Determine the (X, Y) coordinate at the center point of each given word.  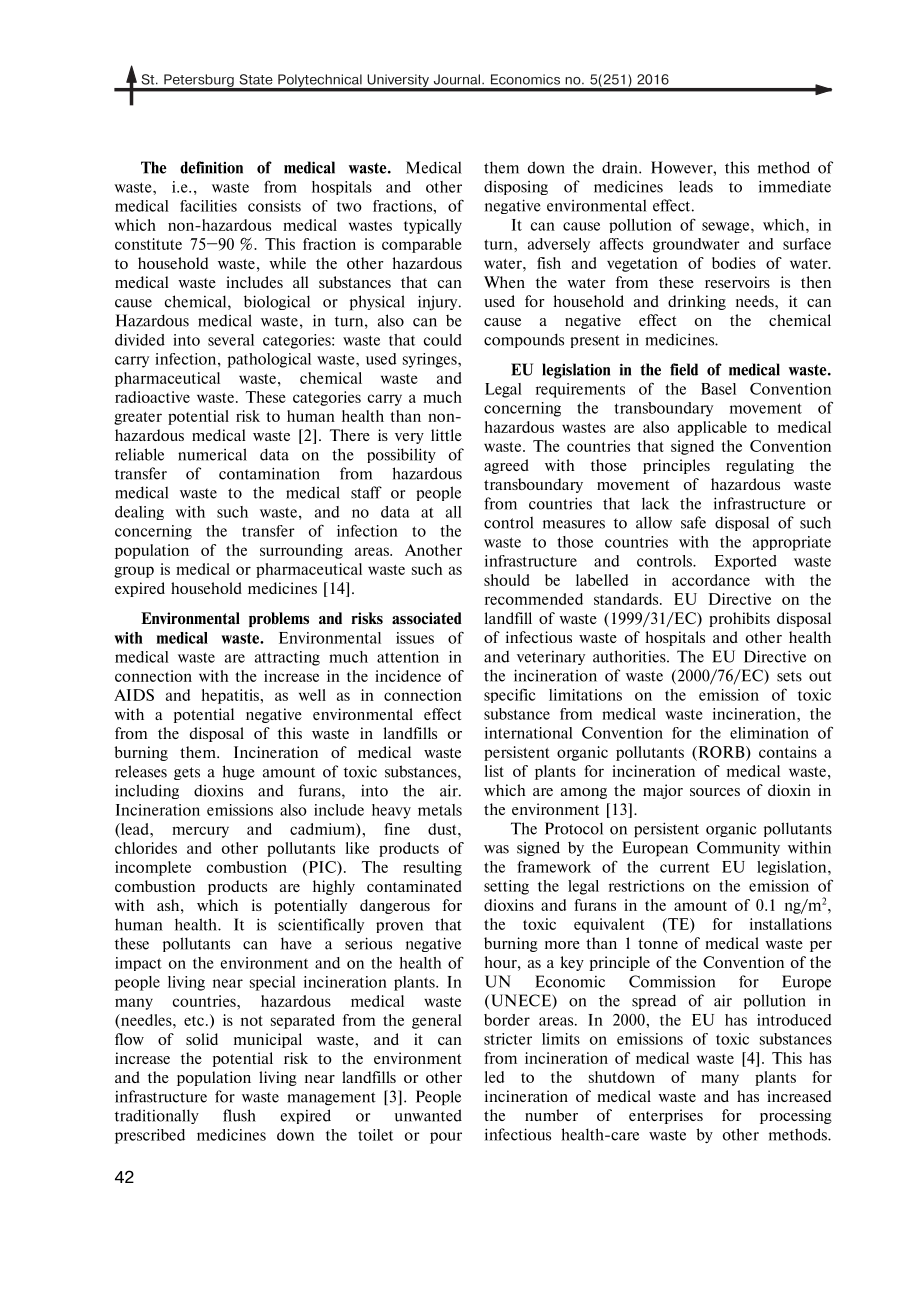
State (256, 79)
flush (239, 1115)
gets (187, 773)
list (494, 771)
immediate (795, 186)
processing (796, 1116)
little (446, 435)
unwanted (428, 1115)
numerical (212, 454)
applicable (712, 428)
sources (715, 792)
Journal (457, 79)
